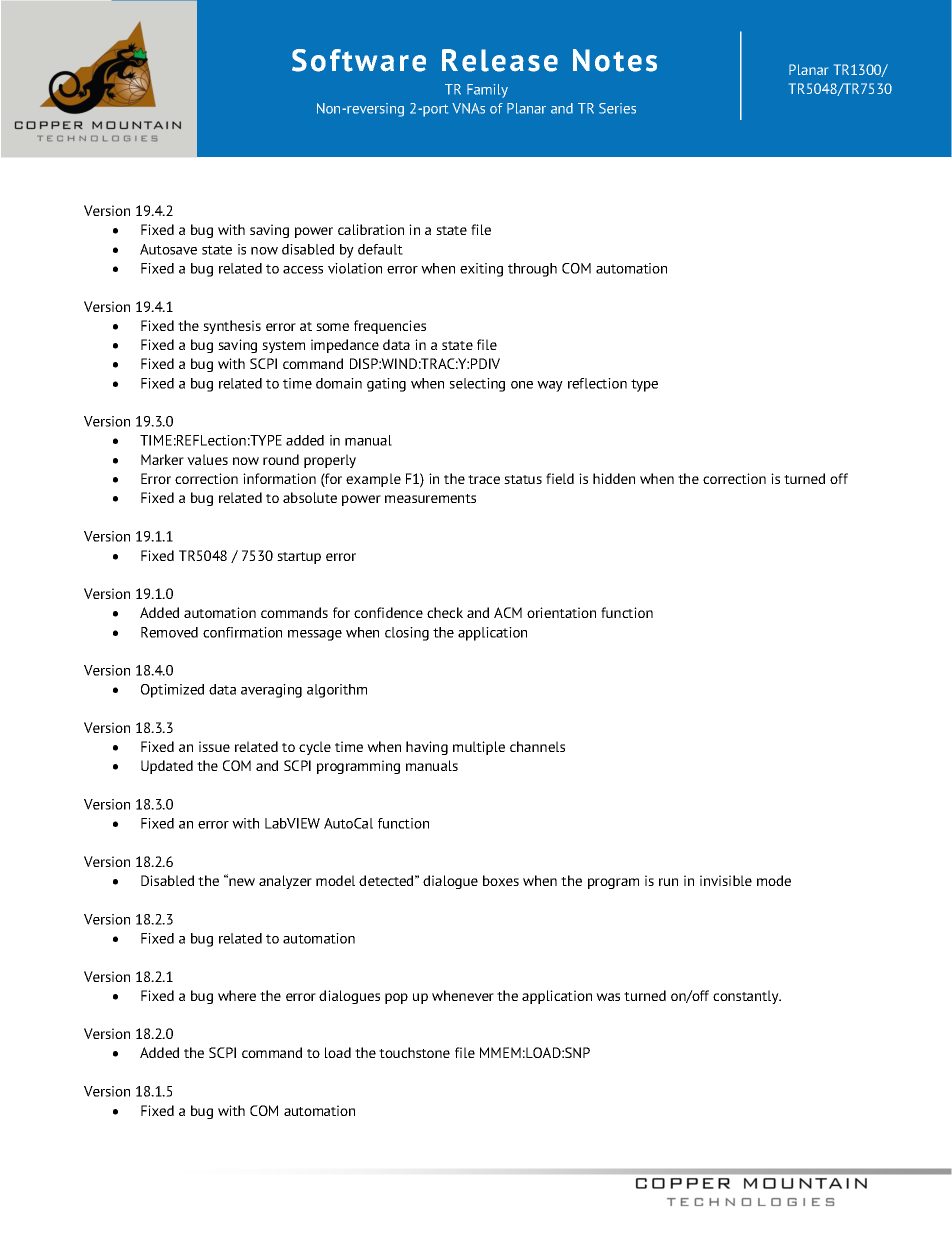  Describe the element at coordinates (414, 1052) in the screenshot. I see `touchstone` at that location.
